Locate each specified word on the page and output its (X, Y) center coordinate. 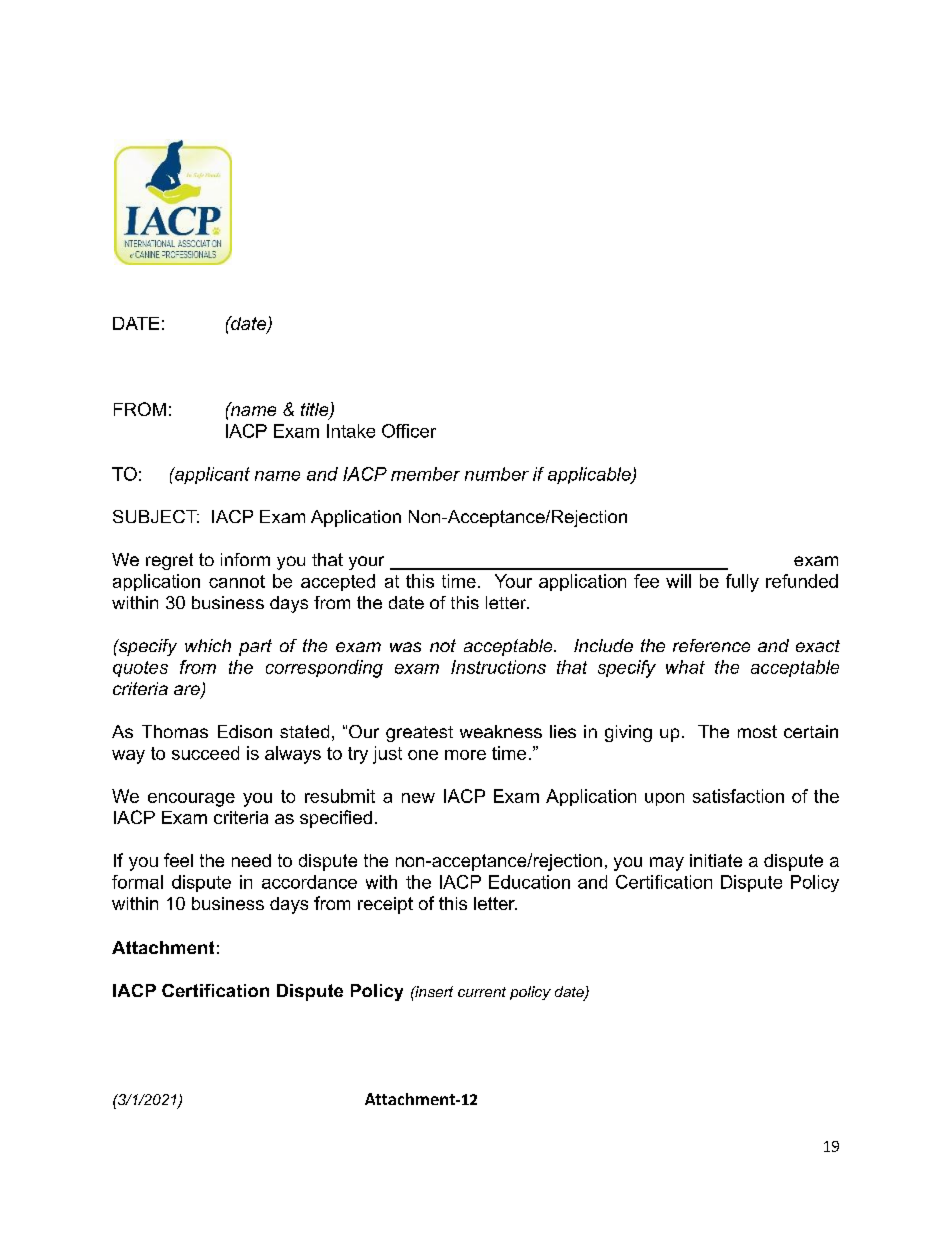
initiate (716, 860)
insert (433, 991)
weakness (501, 731)
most (757, 731)
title (316, 411)
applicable (590, 475)
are (188, 691)
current (482, 992)
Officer (409, 431)
